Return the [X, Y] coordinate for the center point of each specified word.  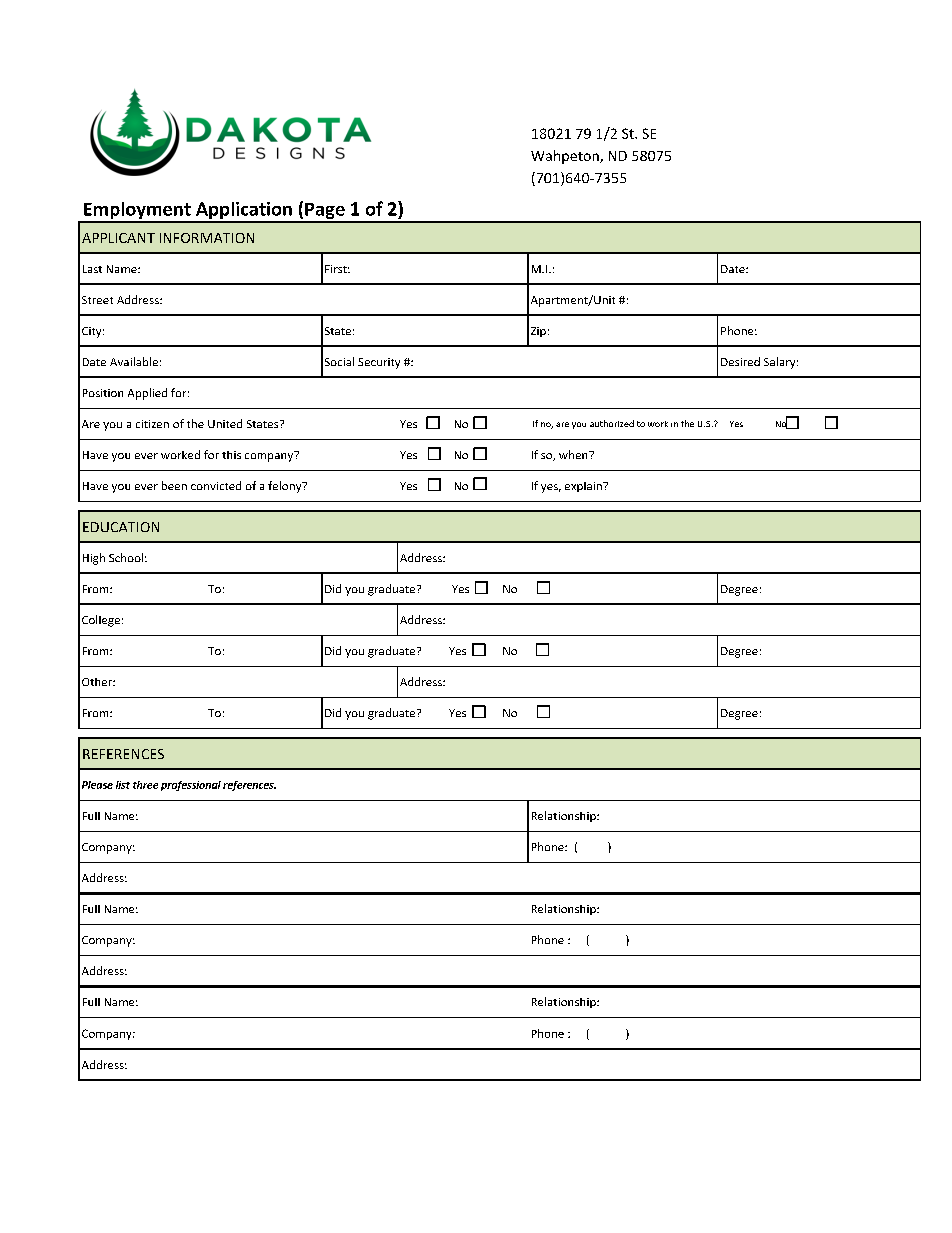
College [101, 621]
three [145, 785]
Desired [740, 361]
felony [286, 487]
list [123, 785]
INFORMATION [207, 238]
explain [584, 487]
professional [191, 786]
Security [379, 363]
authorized [612, 423]
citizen [152, 424]
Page [325, 212]
